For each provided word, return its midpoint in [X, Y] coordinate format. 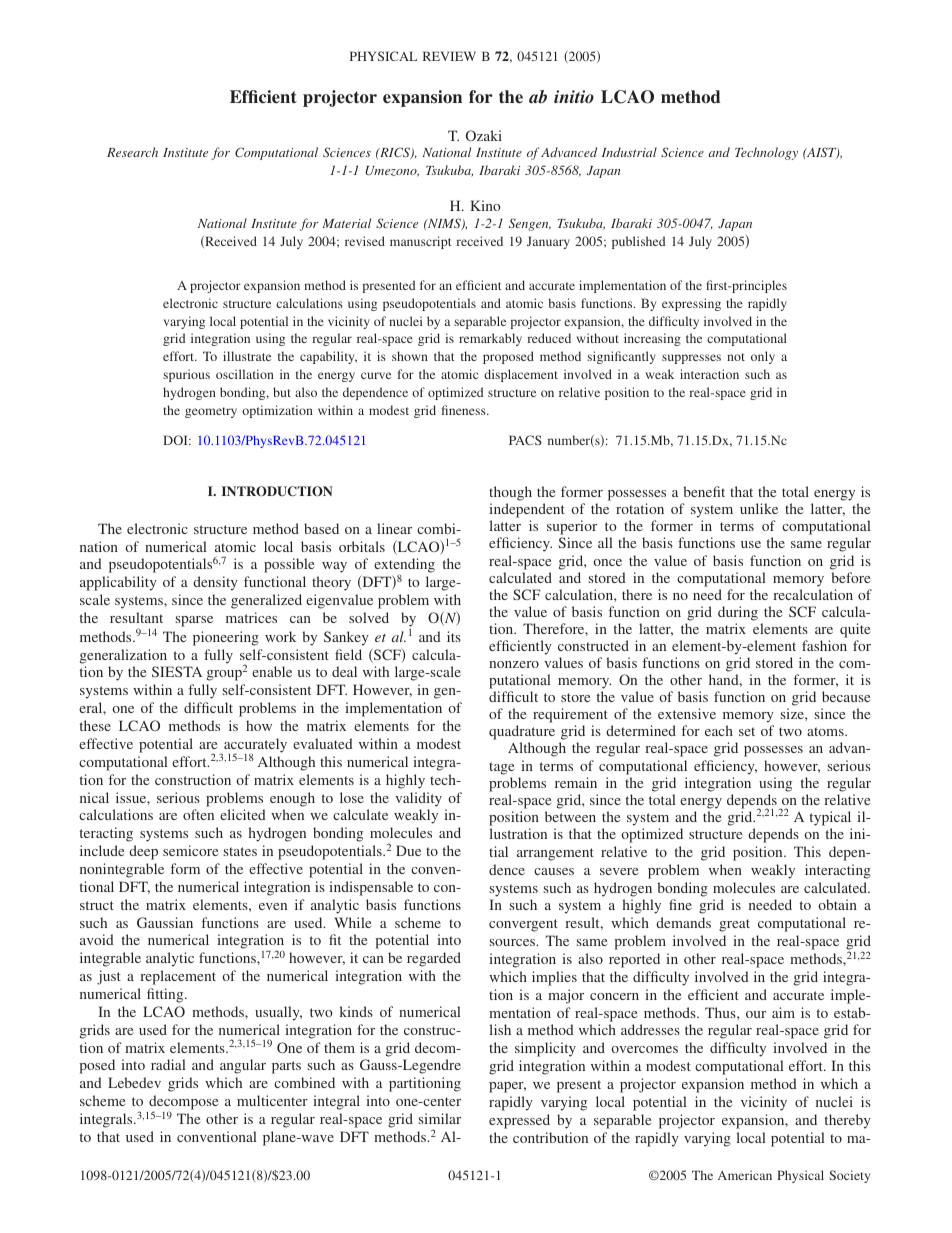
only [763, 357]
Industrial [629, 152]
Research [132, 152]
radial [168, 1064]
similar [440, 1118]
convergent [523, 925]
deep [143, 852]
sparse [194, 621]
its [454, 636]
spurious [186, 375]
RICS [395, 153]
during [738, 613]
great [734, 925]
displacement [521, 375]
